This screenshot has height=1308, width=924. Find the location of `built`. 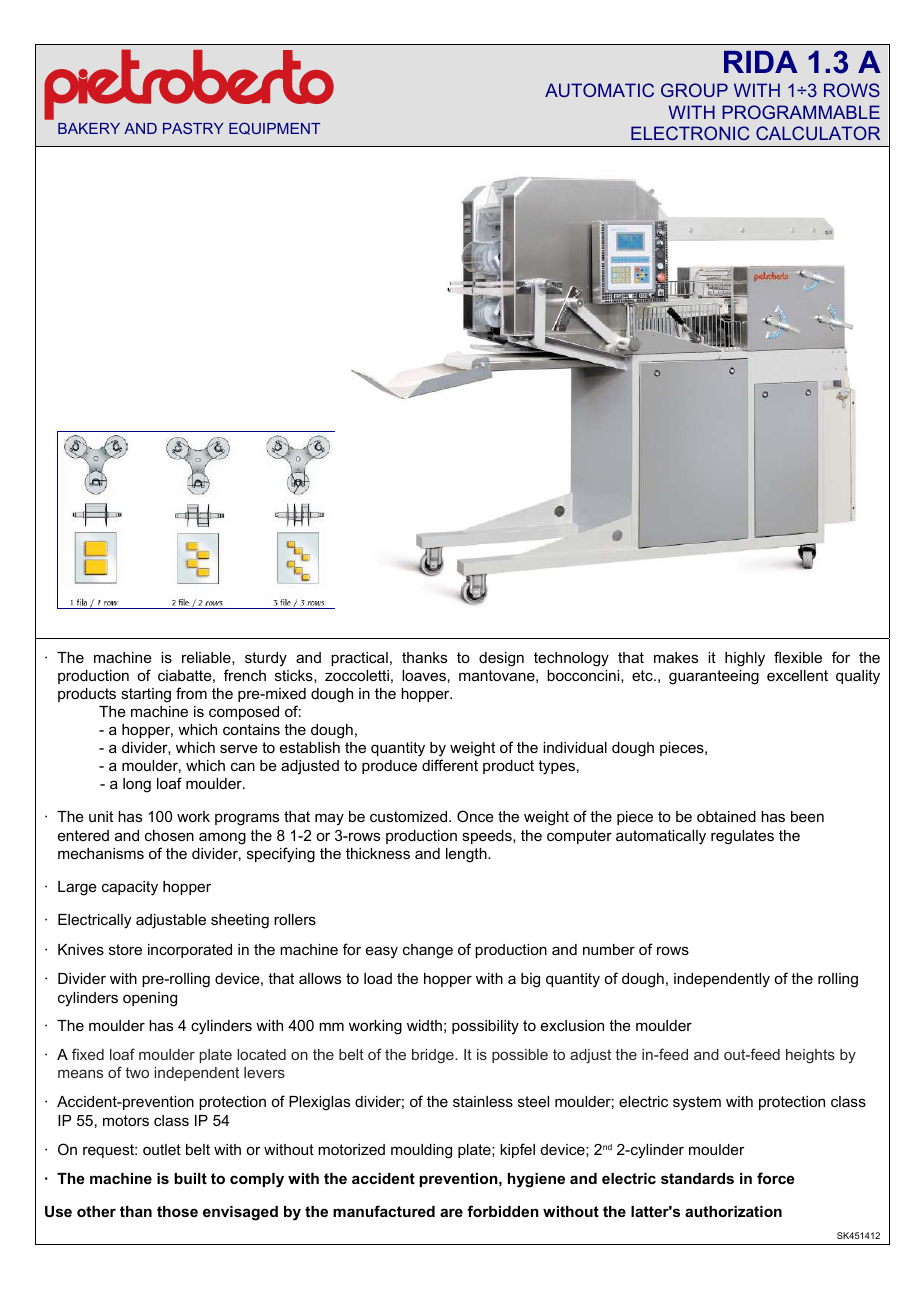

built is located at coordinates (190, 1178).
